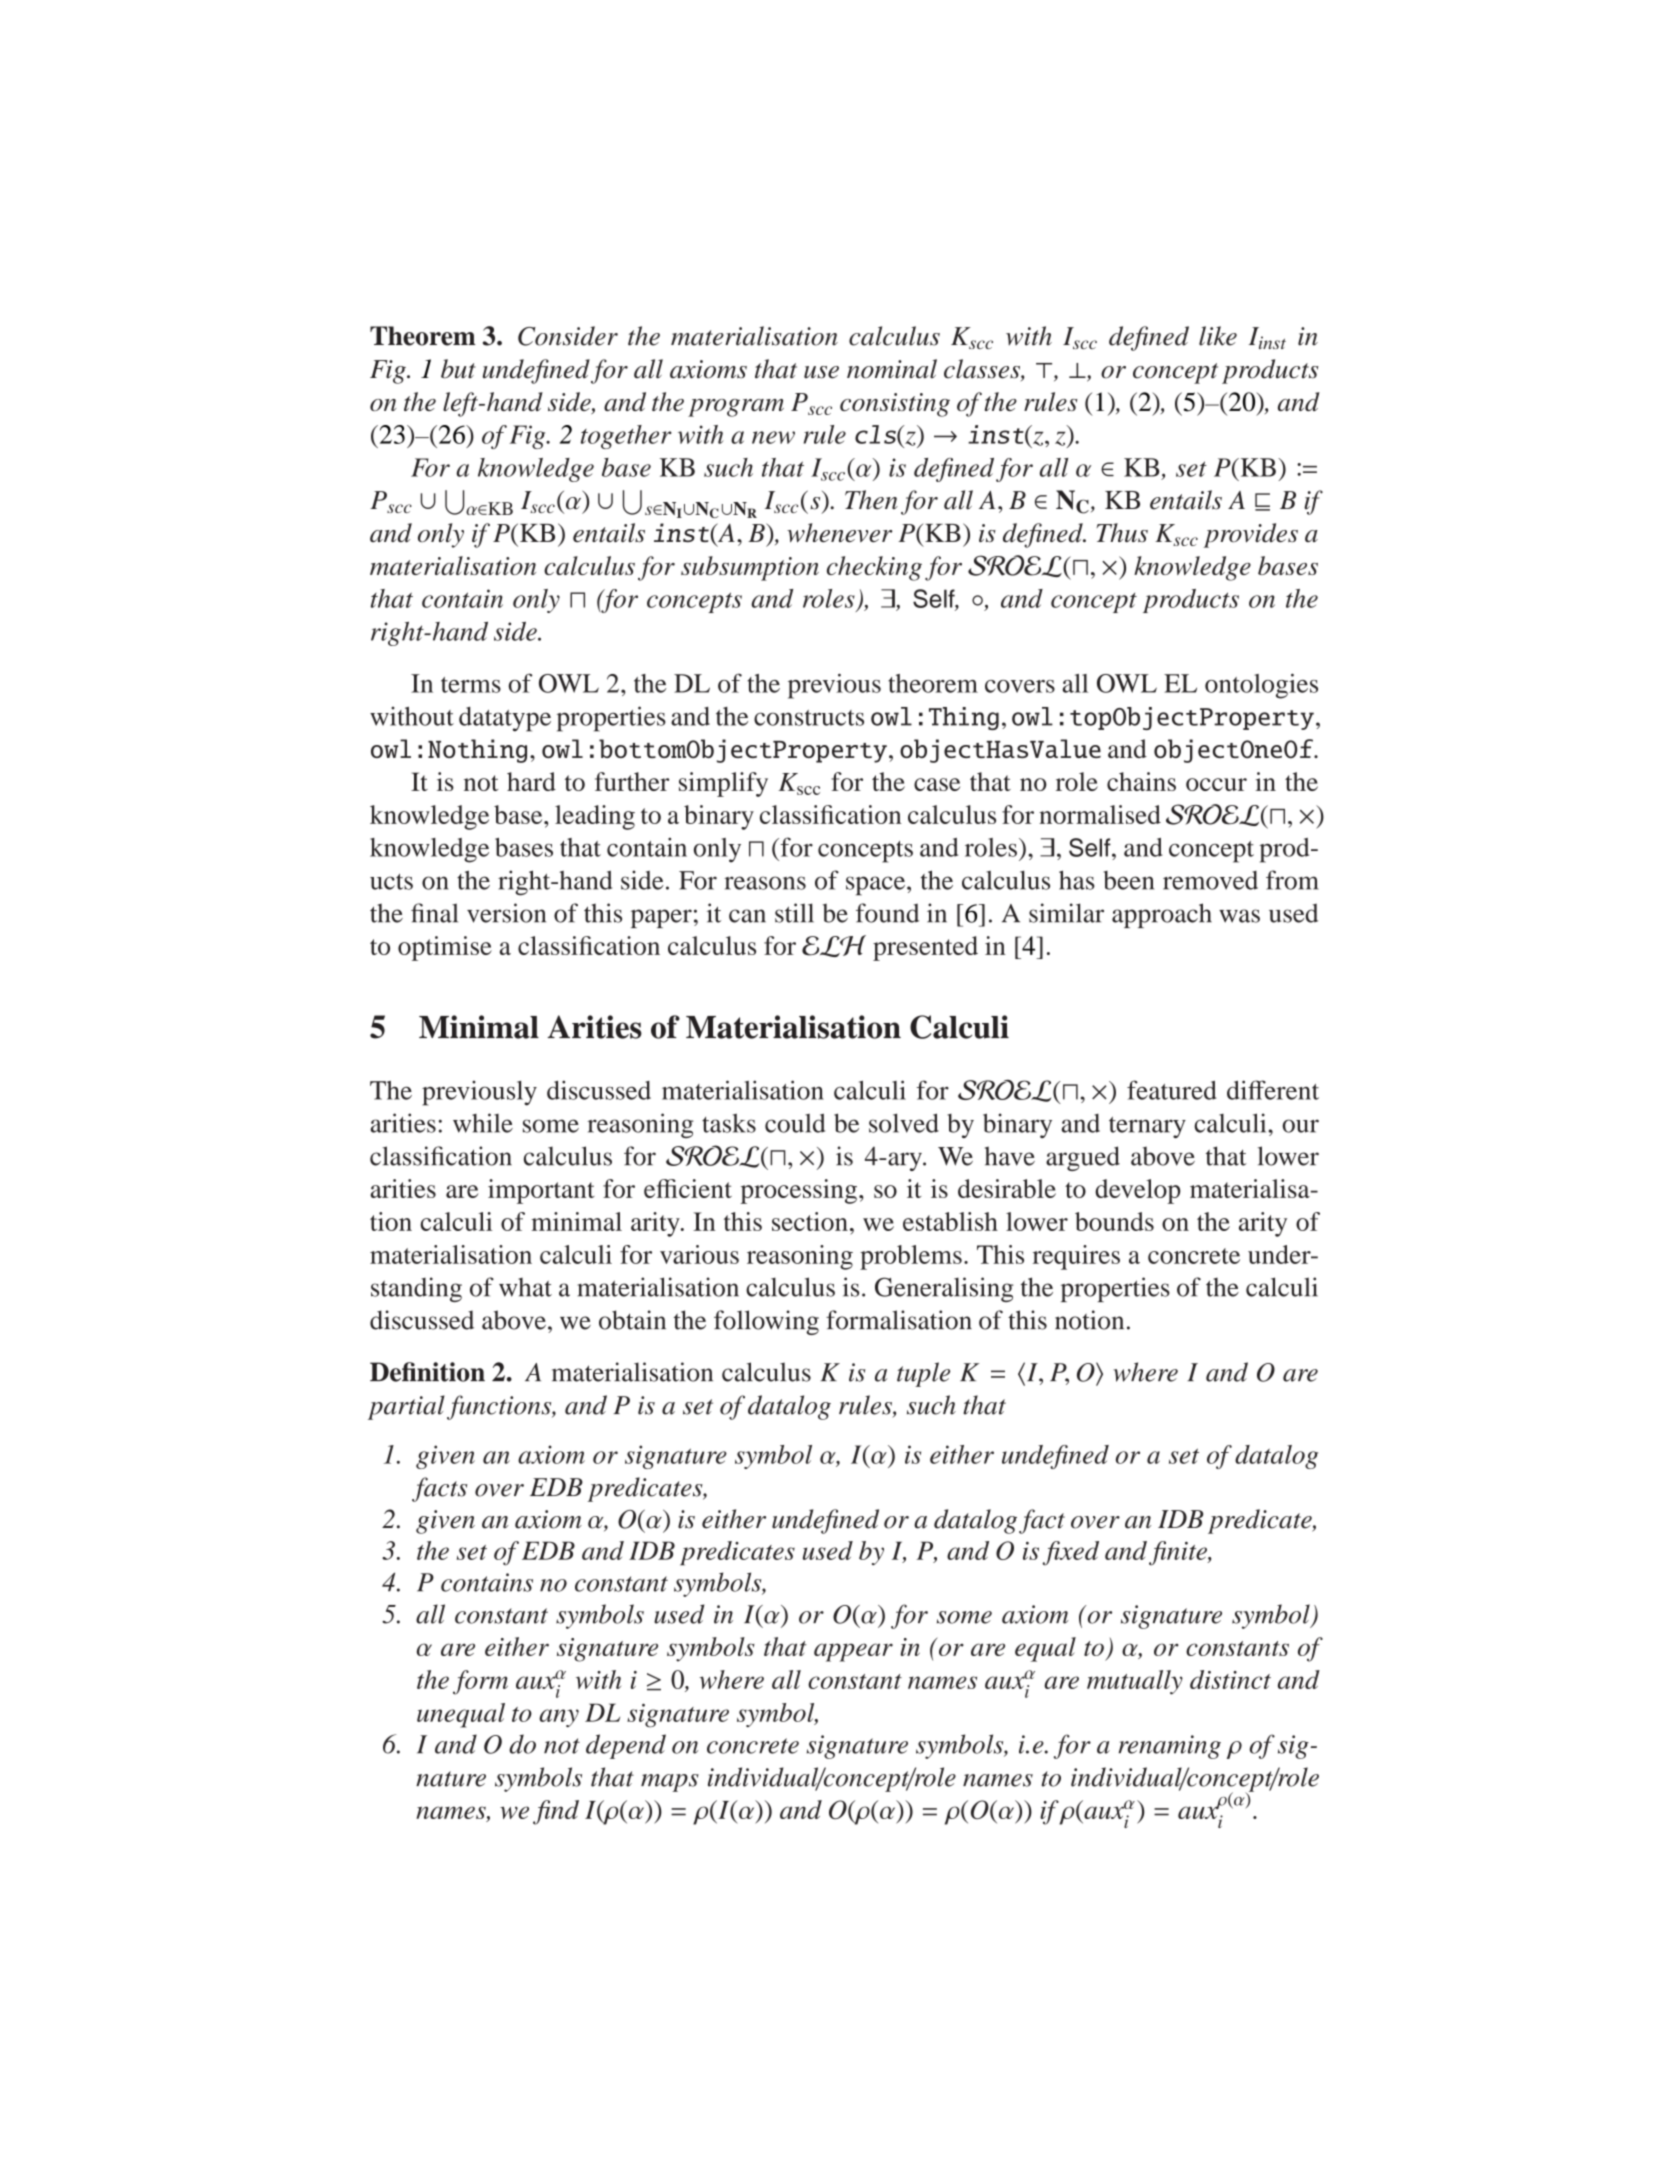 Image resolution: width=1679 pixels, height=2173 pixels. What do you see at coordinates (1210, 880) in the image?
I see `removed` at bounding box center [1210, 880].
